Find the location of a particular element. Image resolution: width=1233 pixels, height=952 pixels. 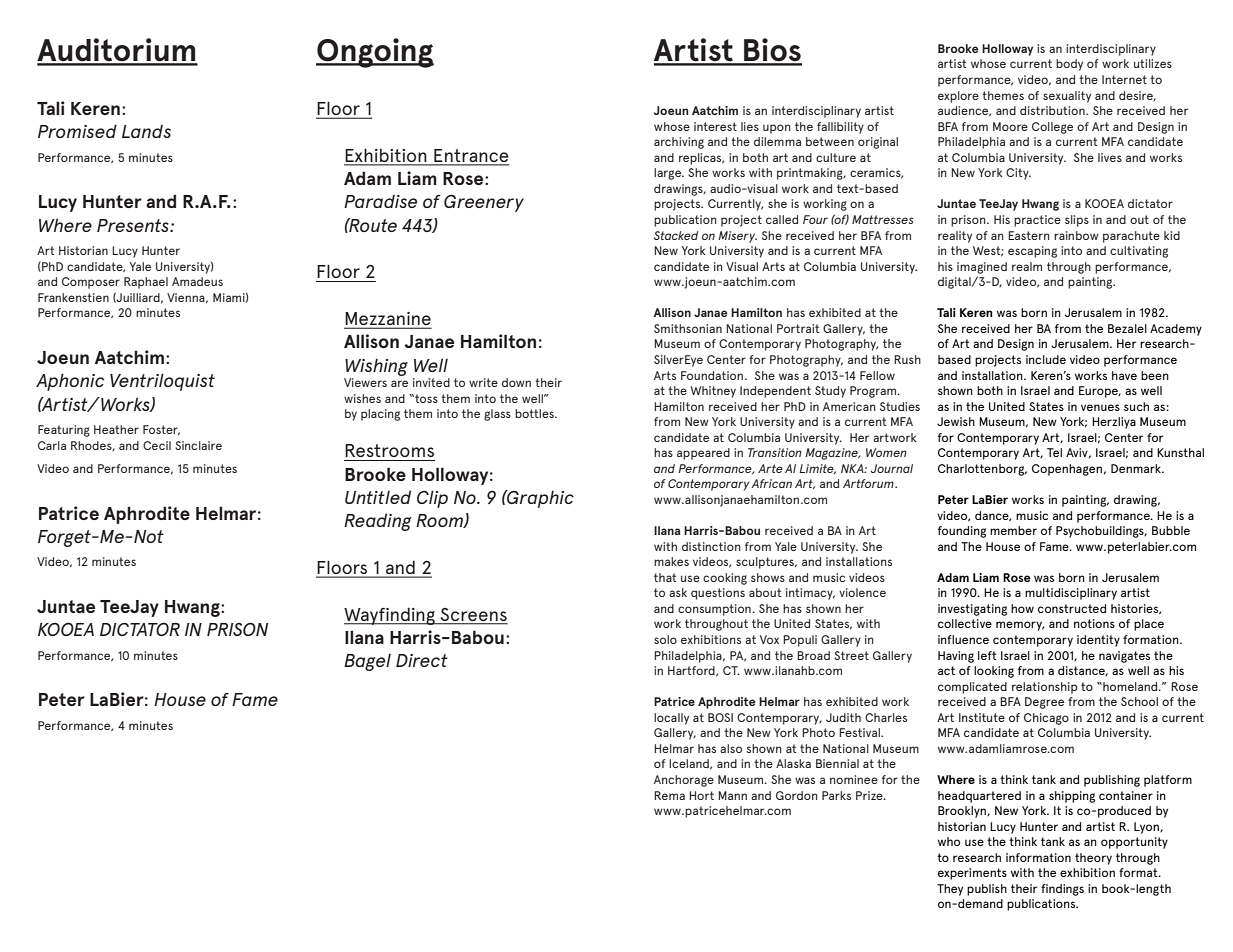

interest is located at coordinates (715, 126).
